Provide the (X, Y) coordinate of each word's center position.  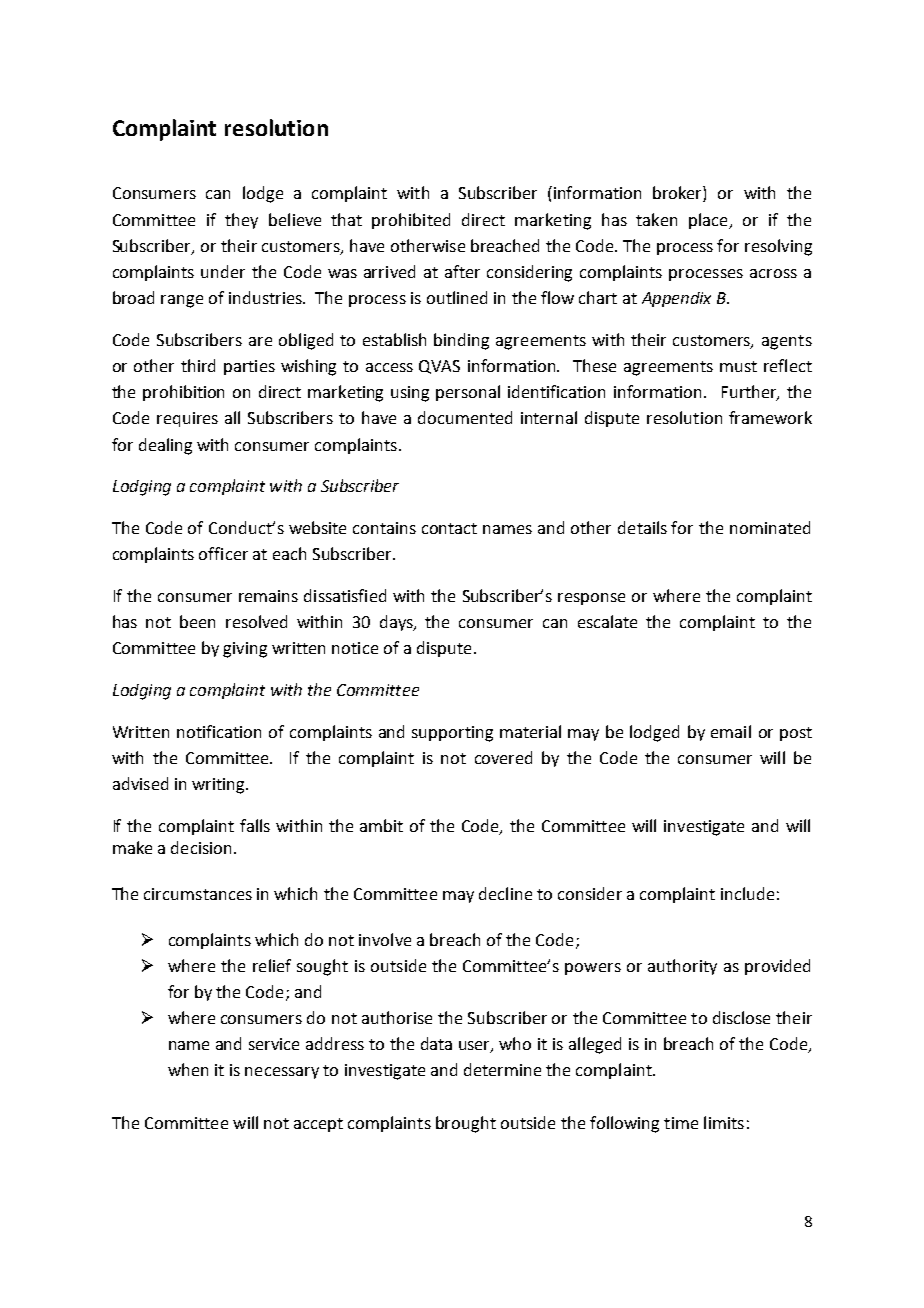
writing (219, 786)
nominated (770, 527)
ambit (381, 825)
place (709, 221)
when (188, 1069)
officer (223, 553)
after (462, 271)
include (747, 893)
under (223, 271)
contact (449, 528)
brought (466, 1124)
